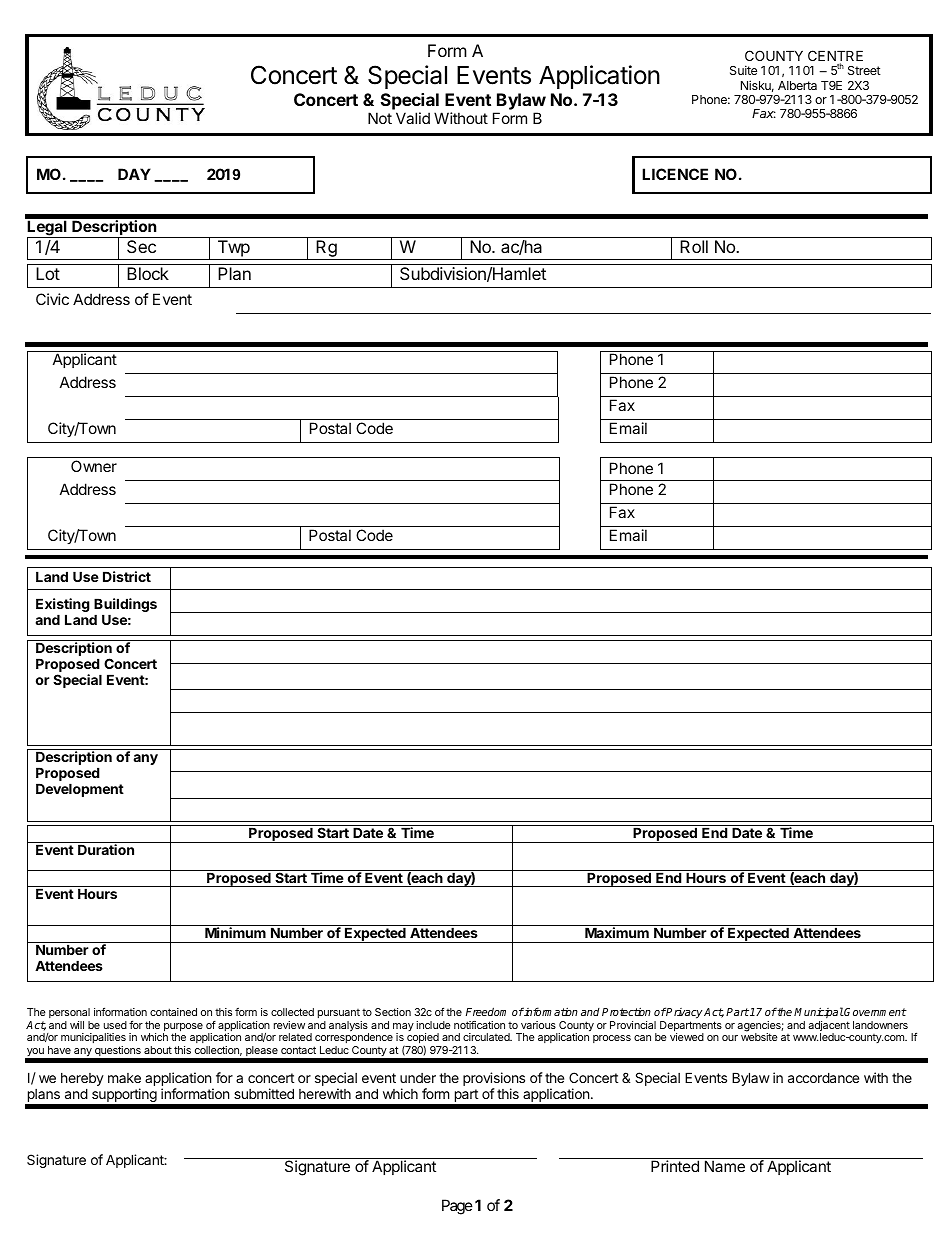 Image resolution: width=952 pixels, height=1233 pixels. What do you see at coordinates (694, 246) in the image?
I see `Roll` at bounding box center [694, 246].
